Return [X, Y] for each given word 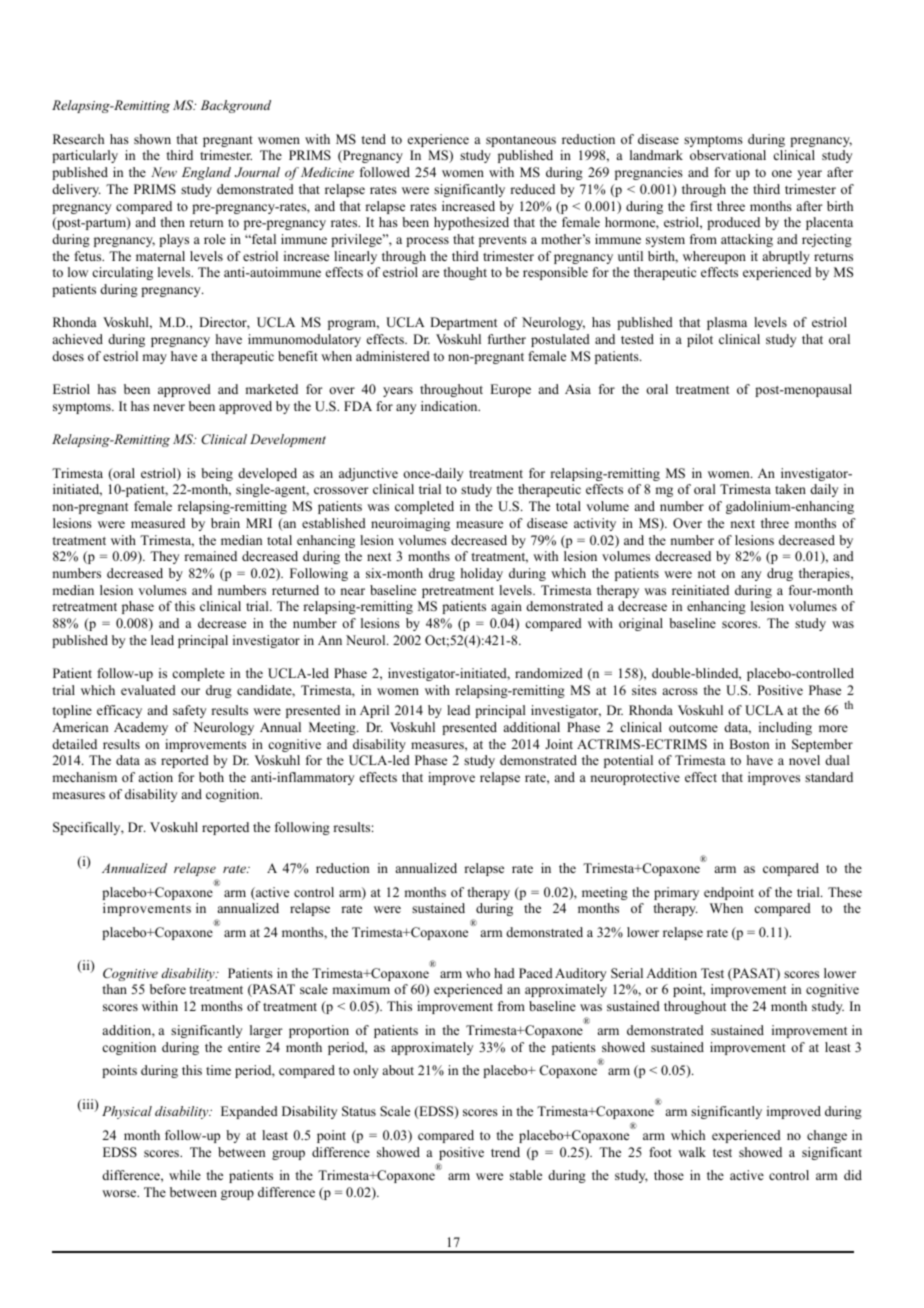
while [185, 1175]
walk [692, 1152]
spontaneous [521, 141]
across [680, 691]
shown [152, 139]
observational [728, 155]
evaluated [148, 690]
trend [505, 1152]
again [506, 607]
